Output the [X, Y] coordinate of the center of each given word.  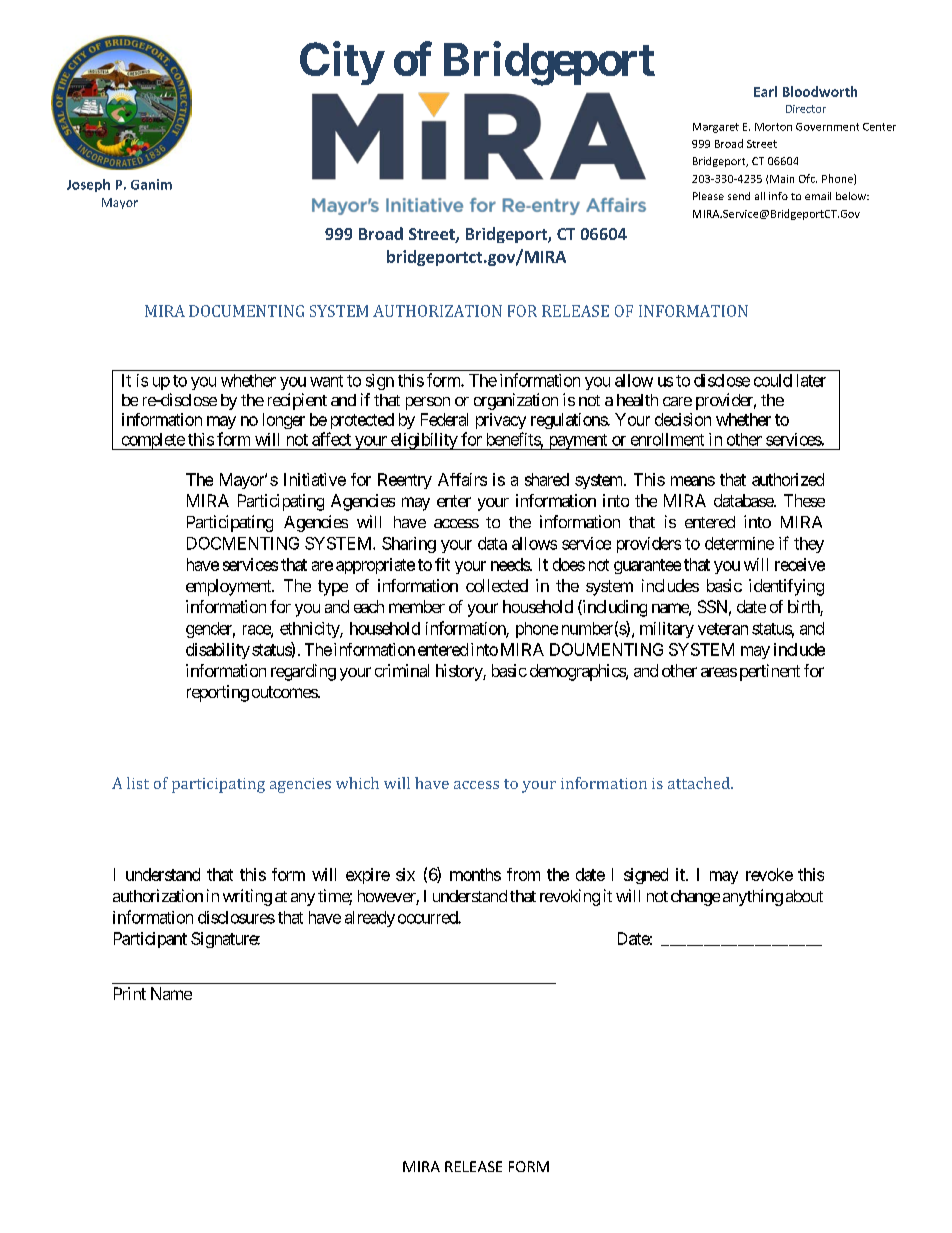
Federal [444, 419]
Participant [150, 940]
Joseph [88, 185]
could [773, 380]
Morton [773, 127]
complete [152, 441]
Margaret [716, 128]
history [460, 672]
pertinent [770, 672]
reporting [218, 693]
